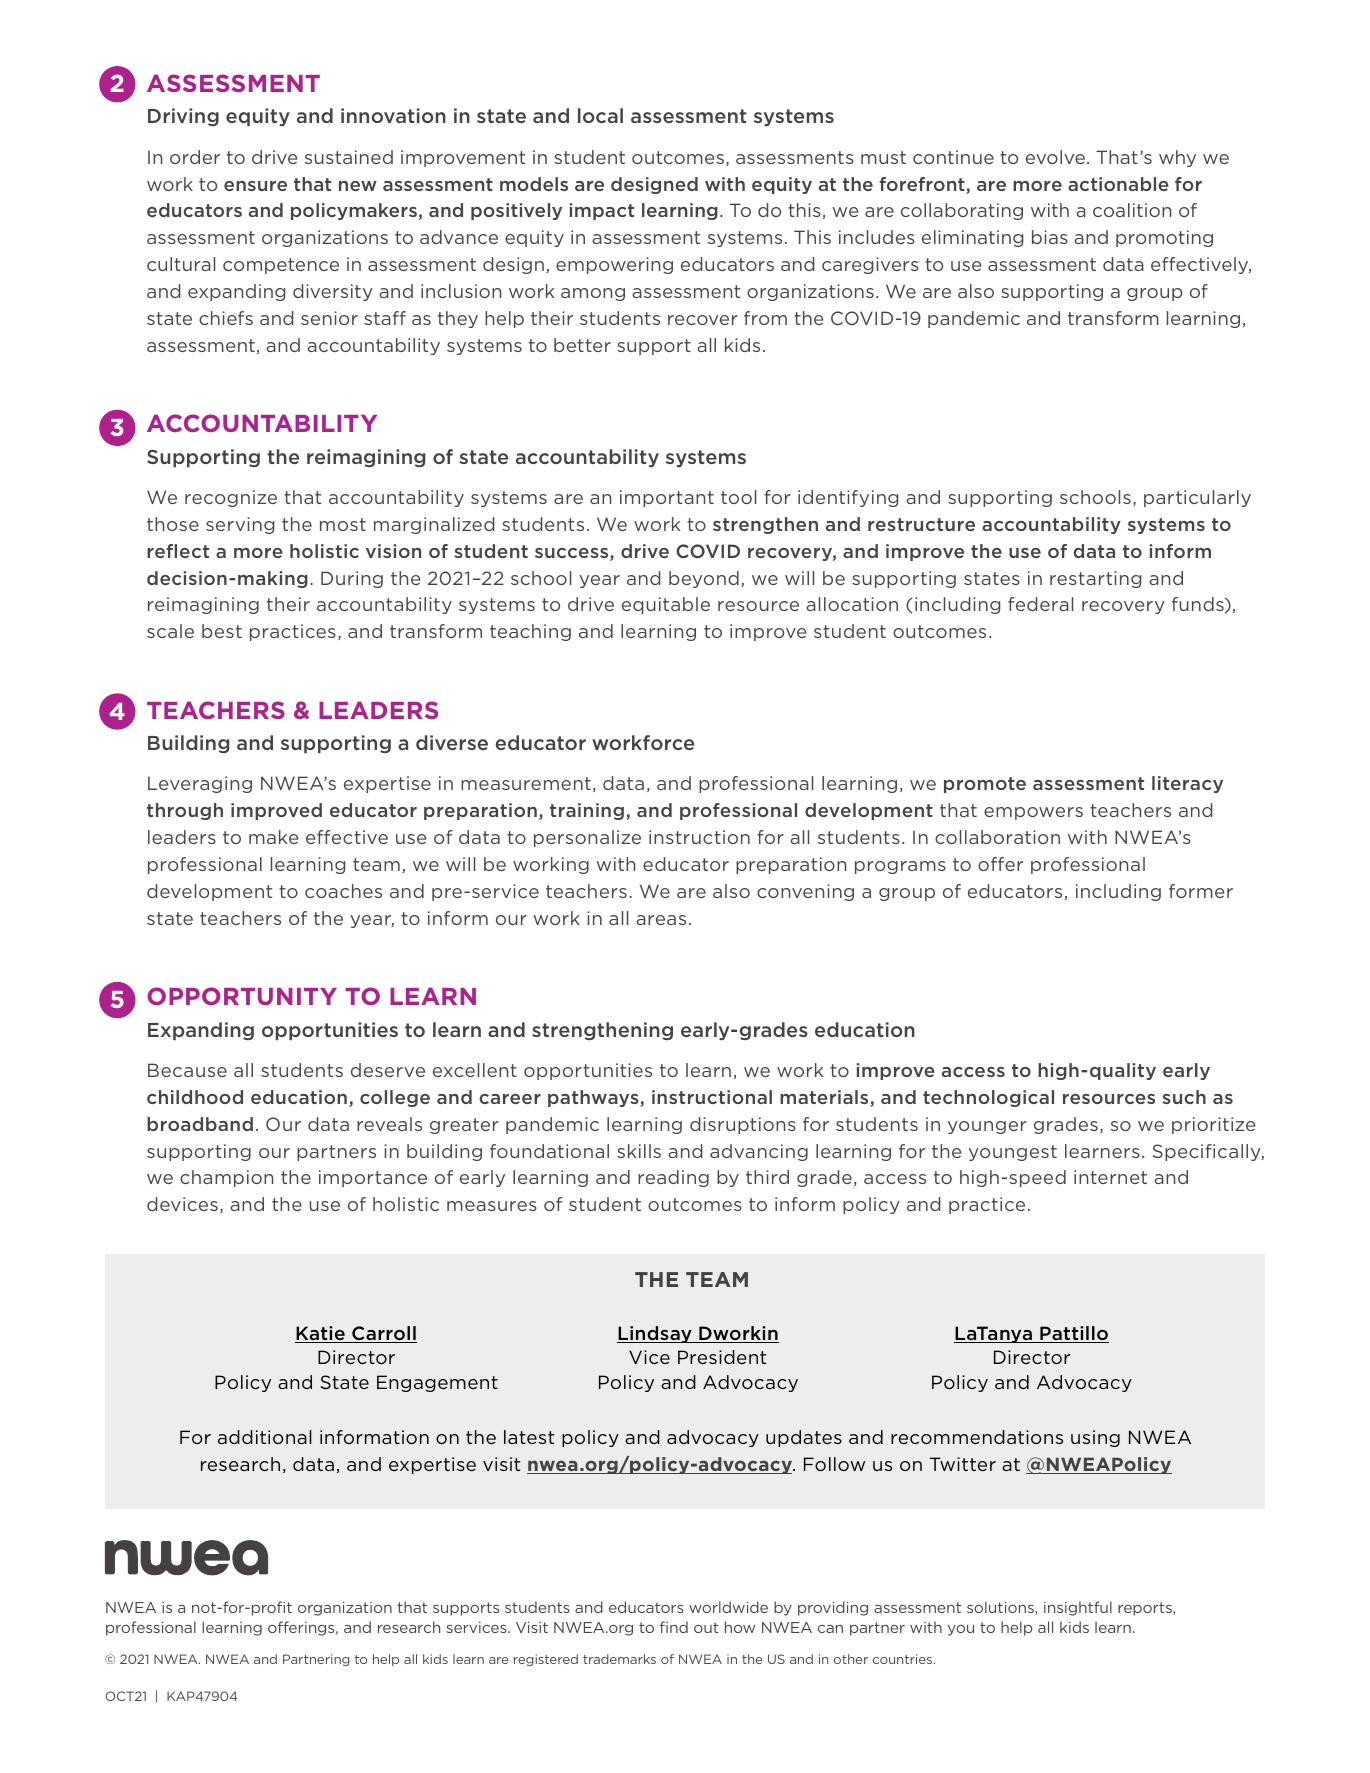 This page has width=1370, height=1773. Describe the element at coordinates (600, 115) in the page. I see `local` at that location.
